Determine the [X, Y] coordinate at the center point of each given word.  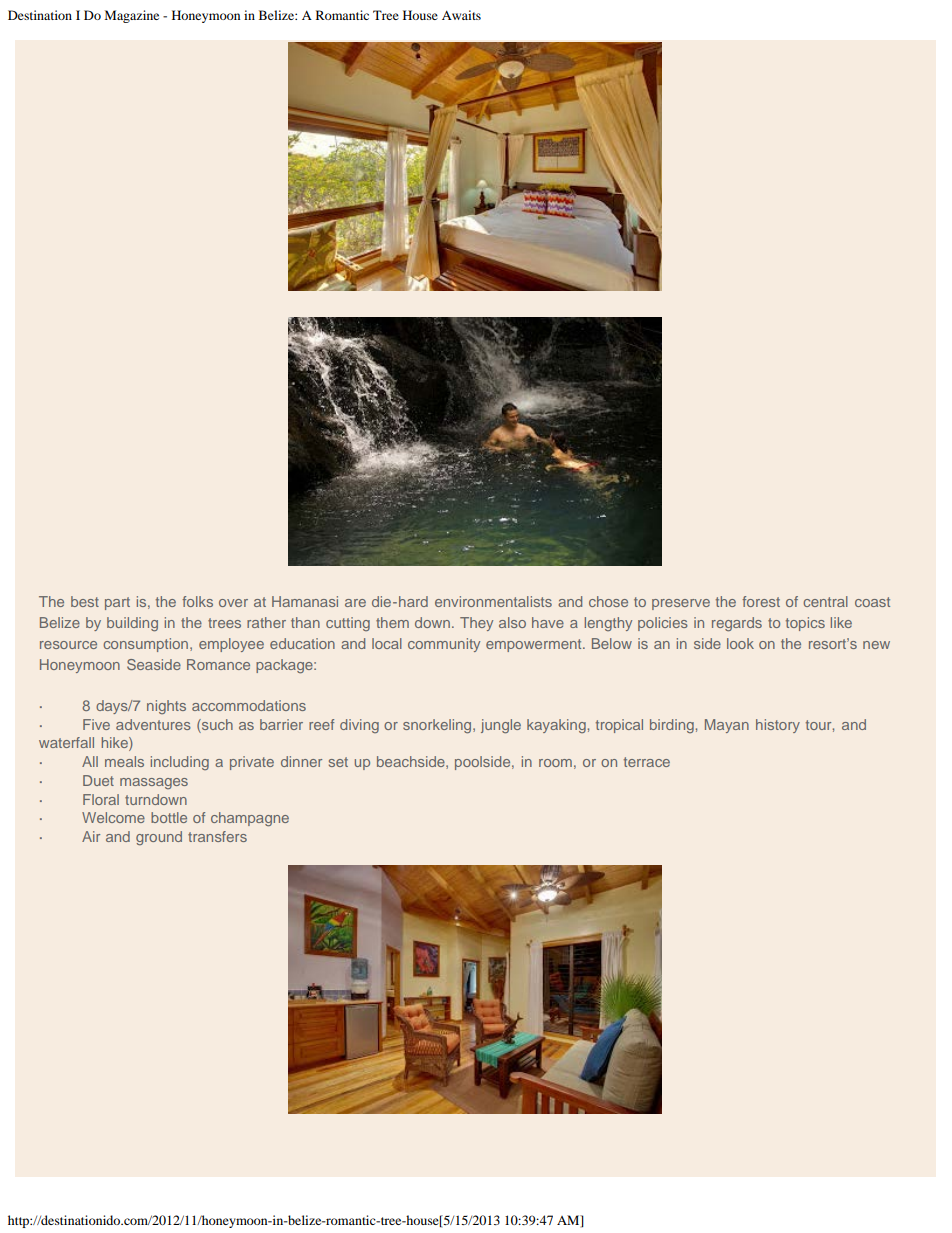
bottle [169, 817]
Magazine [132, 16]
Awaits [461, 15]
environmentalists [493, 601]
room [555, 763]
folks [197, 601]
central [825, 601]
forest [761, 601]
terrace [647, 762]
